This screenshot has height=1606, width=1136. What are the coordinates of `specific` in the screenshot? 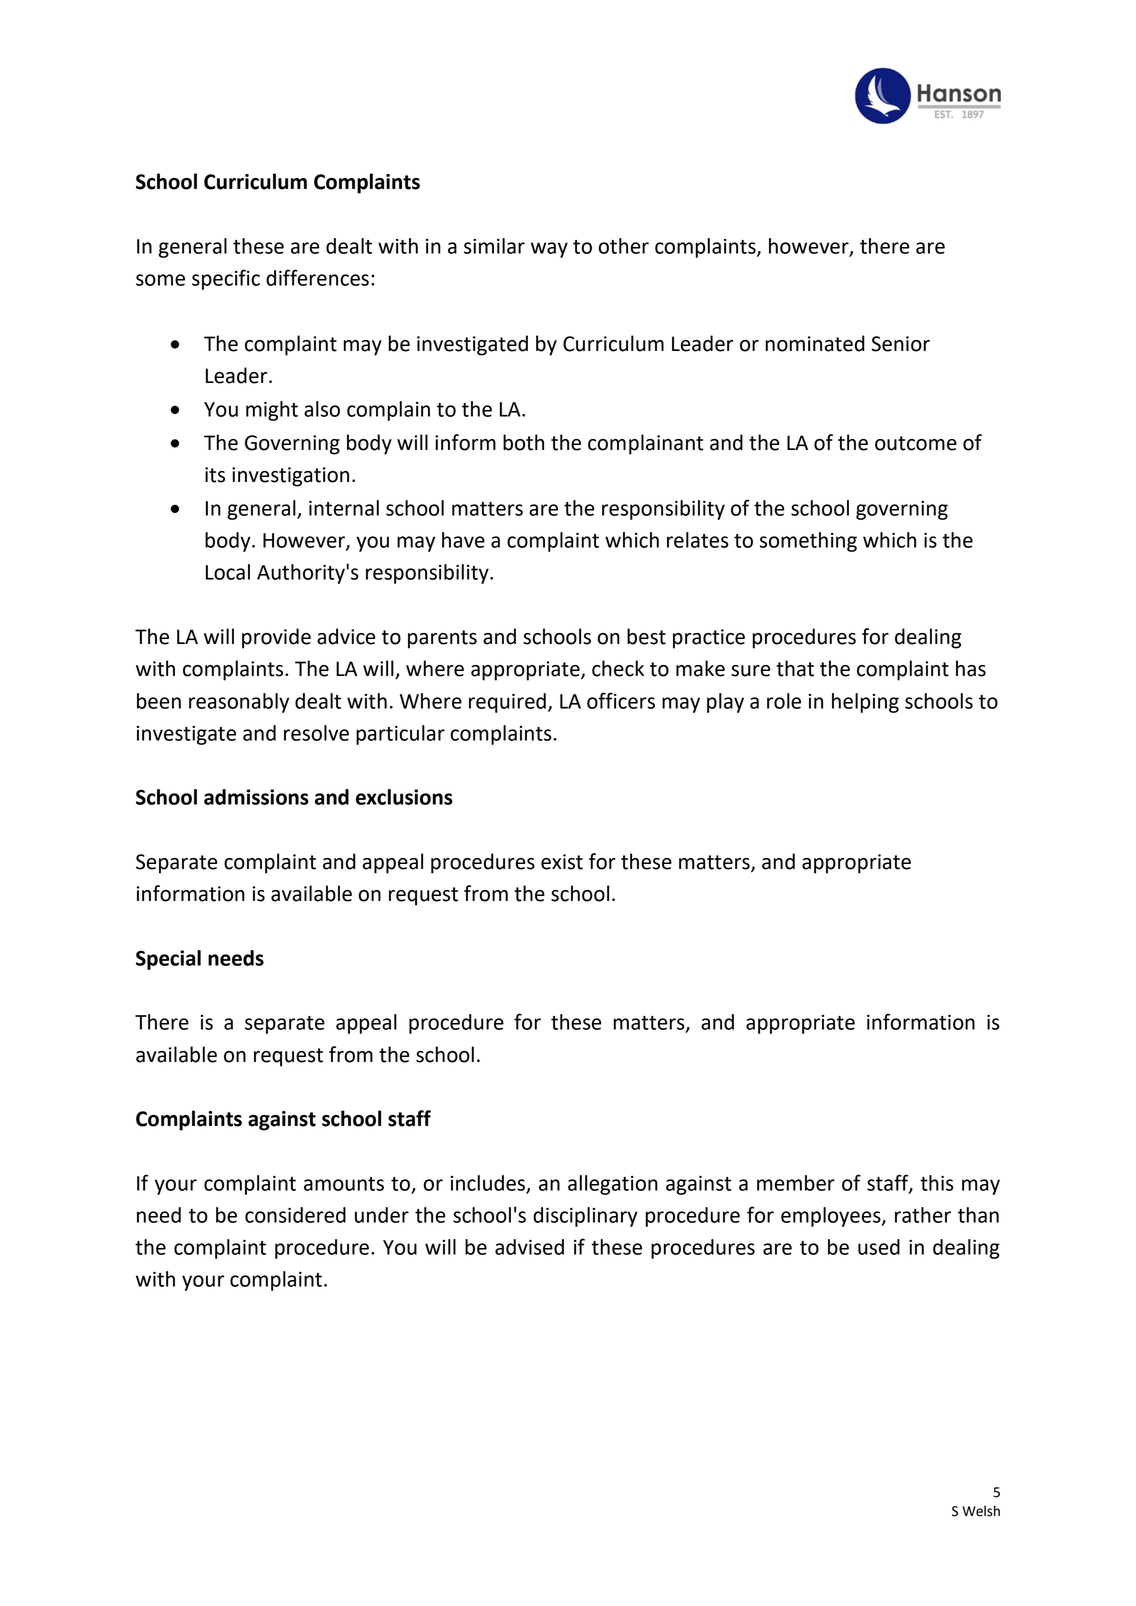 It's located at (226, 279).
